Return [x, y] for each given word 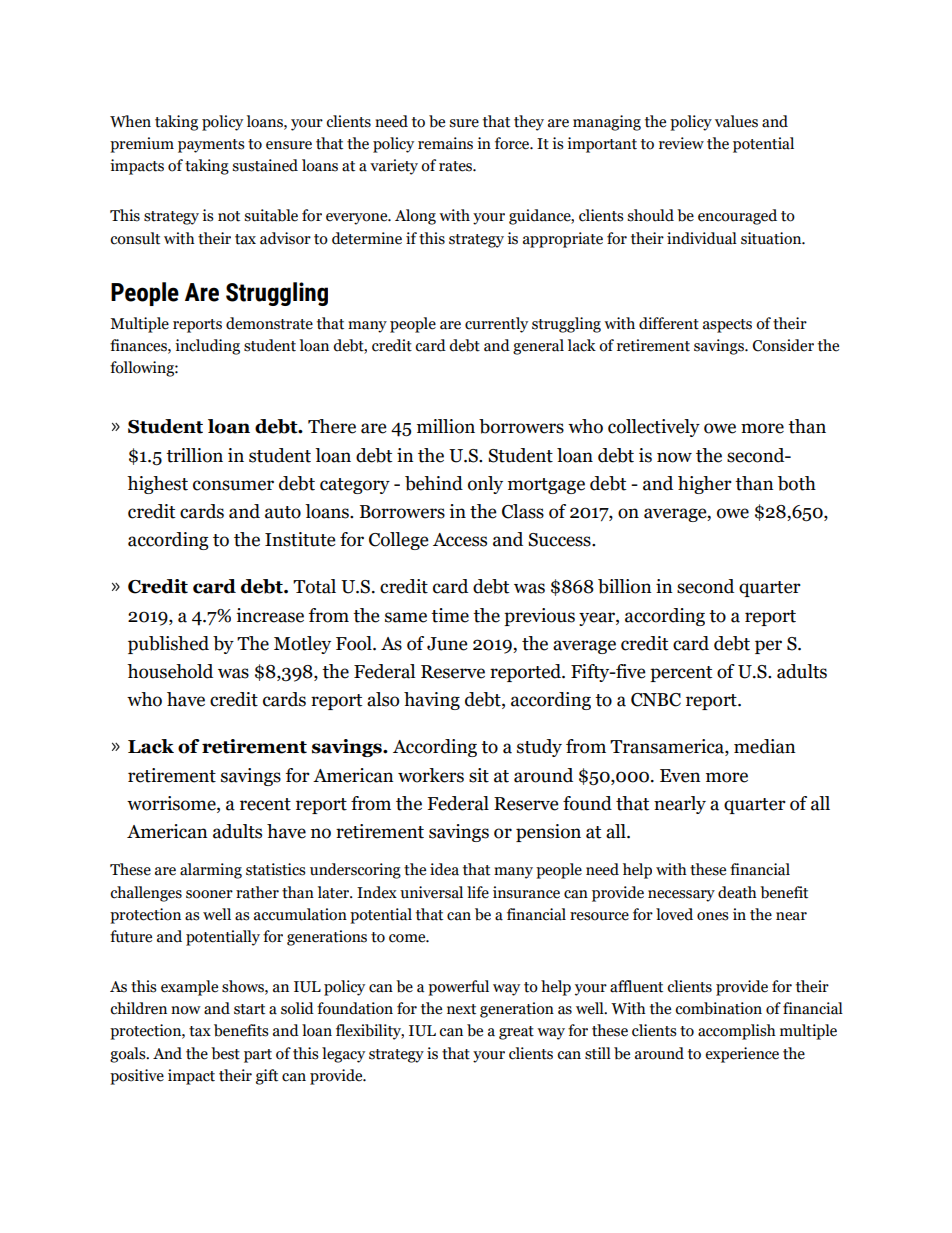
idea [444, 869]
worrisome [172, 804]
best [225, 1053]
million [446, 426]
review [681, 143]
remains [445, 143]
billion [625, 586]
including [207, 347]
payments [211, 146]
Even [680, 776]
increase [270, 615]
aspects [727, 326]
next [461, 1009]
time [450, 615]
